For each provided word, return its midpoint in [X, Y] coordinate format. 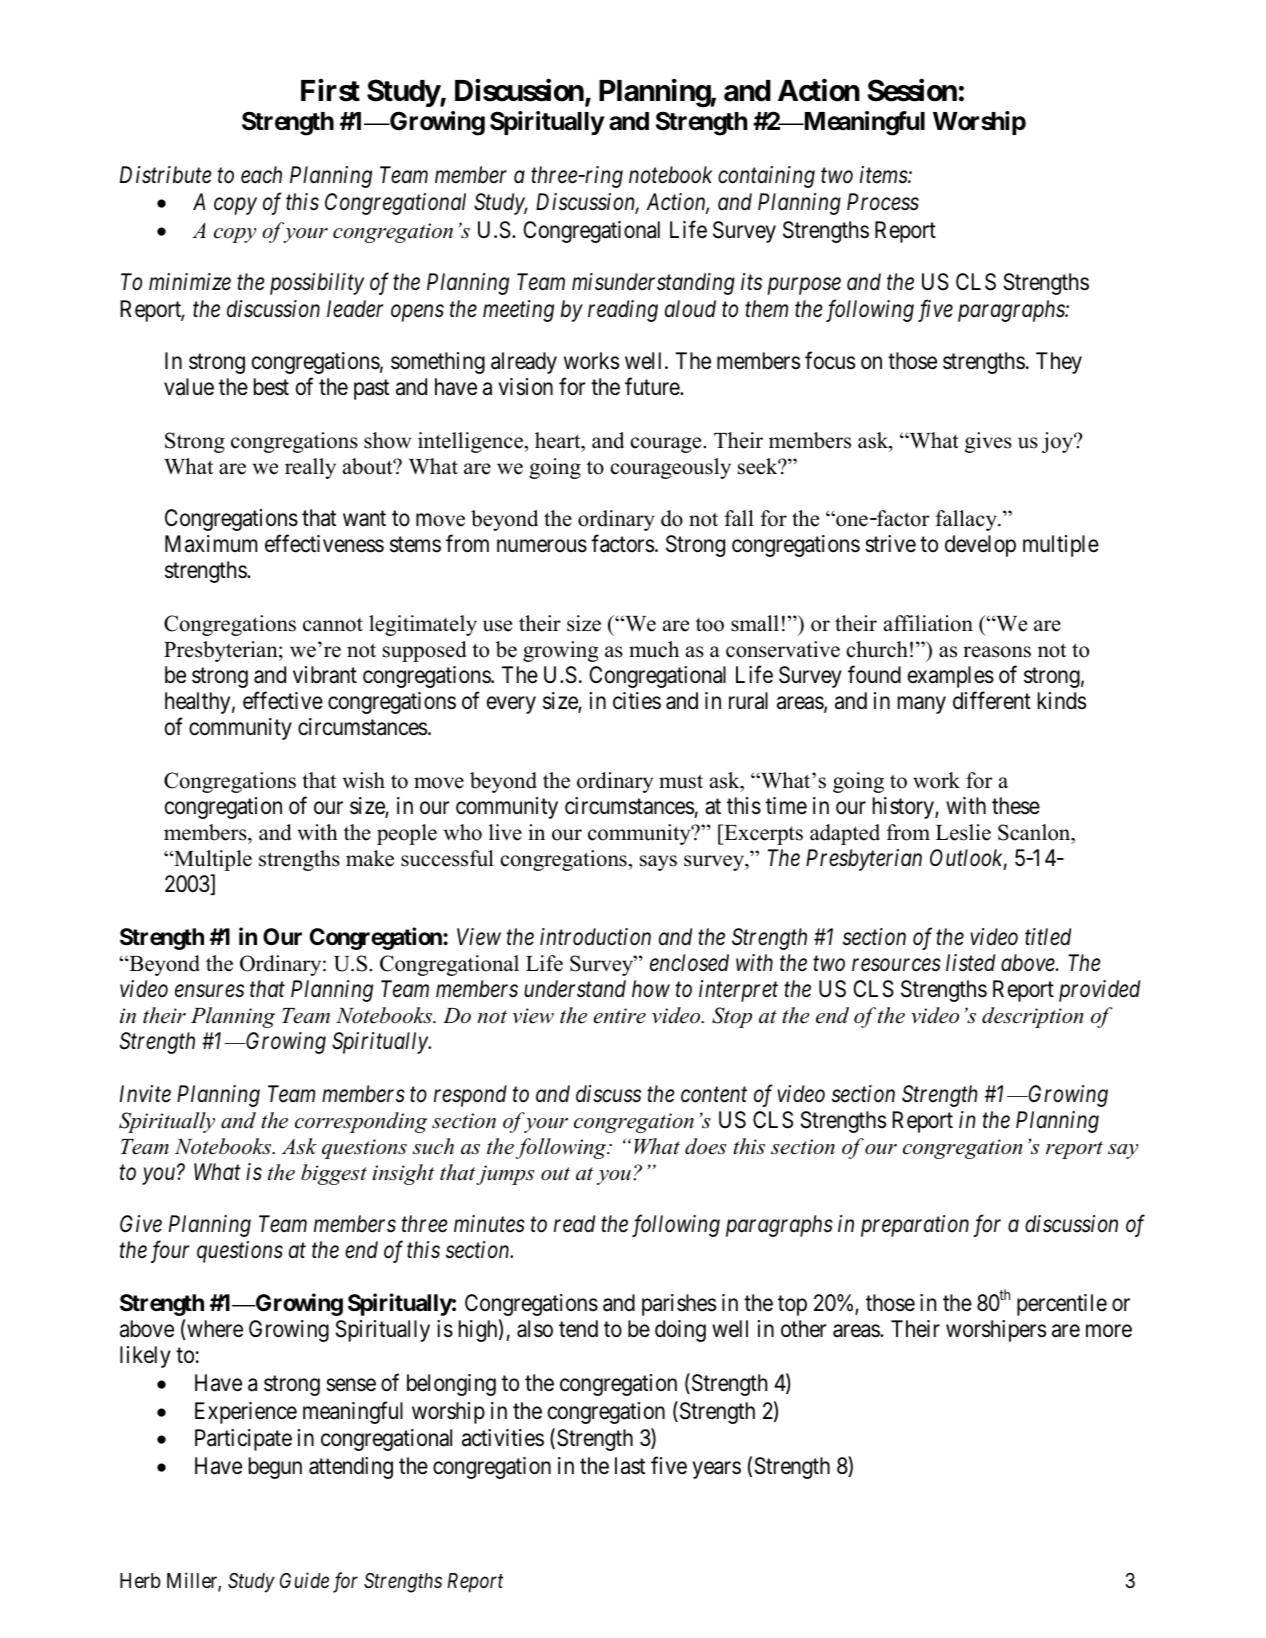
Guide [304, 1580]
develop [980, 546]
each [261, 175]
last [630, 1466]
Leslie [963, 832]
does [705, 1146]
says [658, 863]
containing [766, 177]
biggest [334, 1174]
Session [912, 90]
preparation [915, 1226]
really [310, 468]
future [653, 386]
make [370, 858]
